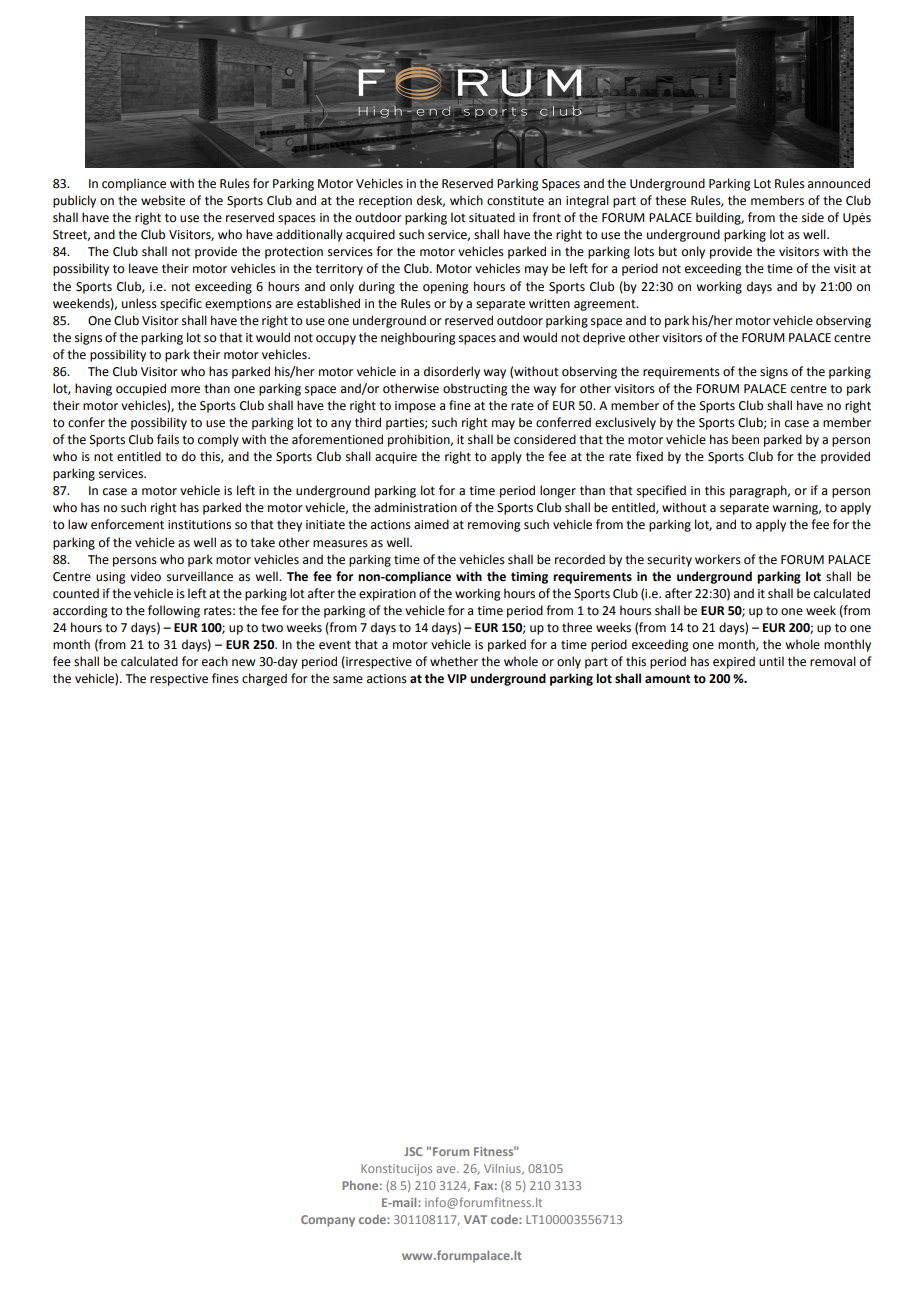 The image size is (924, 1308). I want to click on aimed, so click(431, 524).
